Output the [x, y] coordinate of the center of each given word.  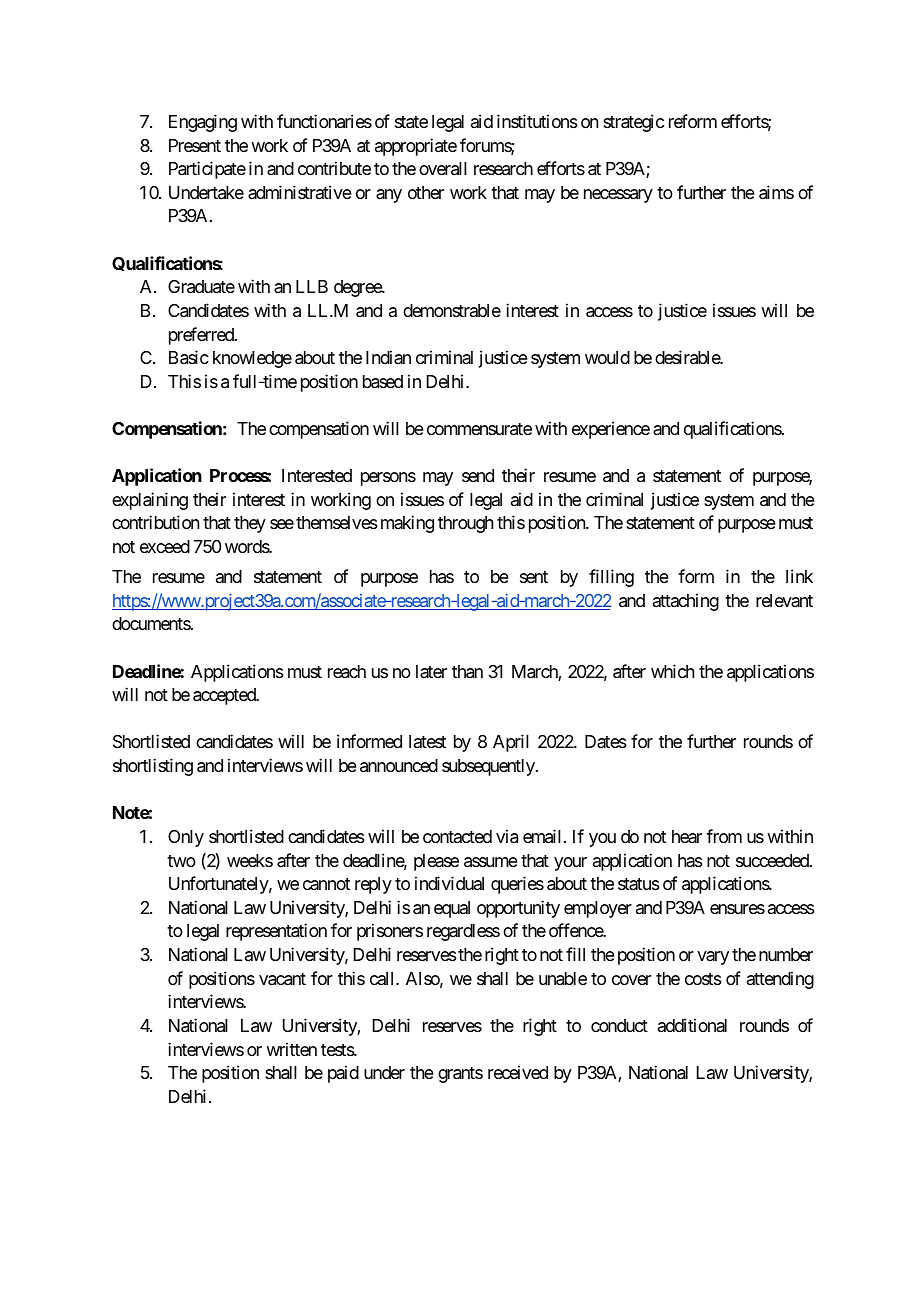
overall [443, 169]
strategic [633, 123]
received [518, 1072]
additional [692, 1025]
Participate [207, 170]
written [291, 1049]
